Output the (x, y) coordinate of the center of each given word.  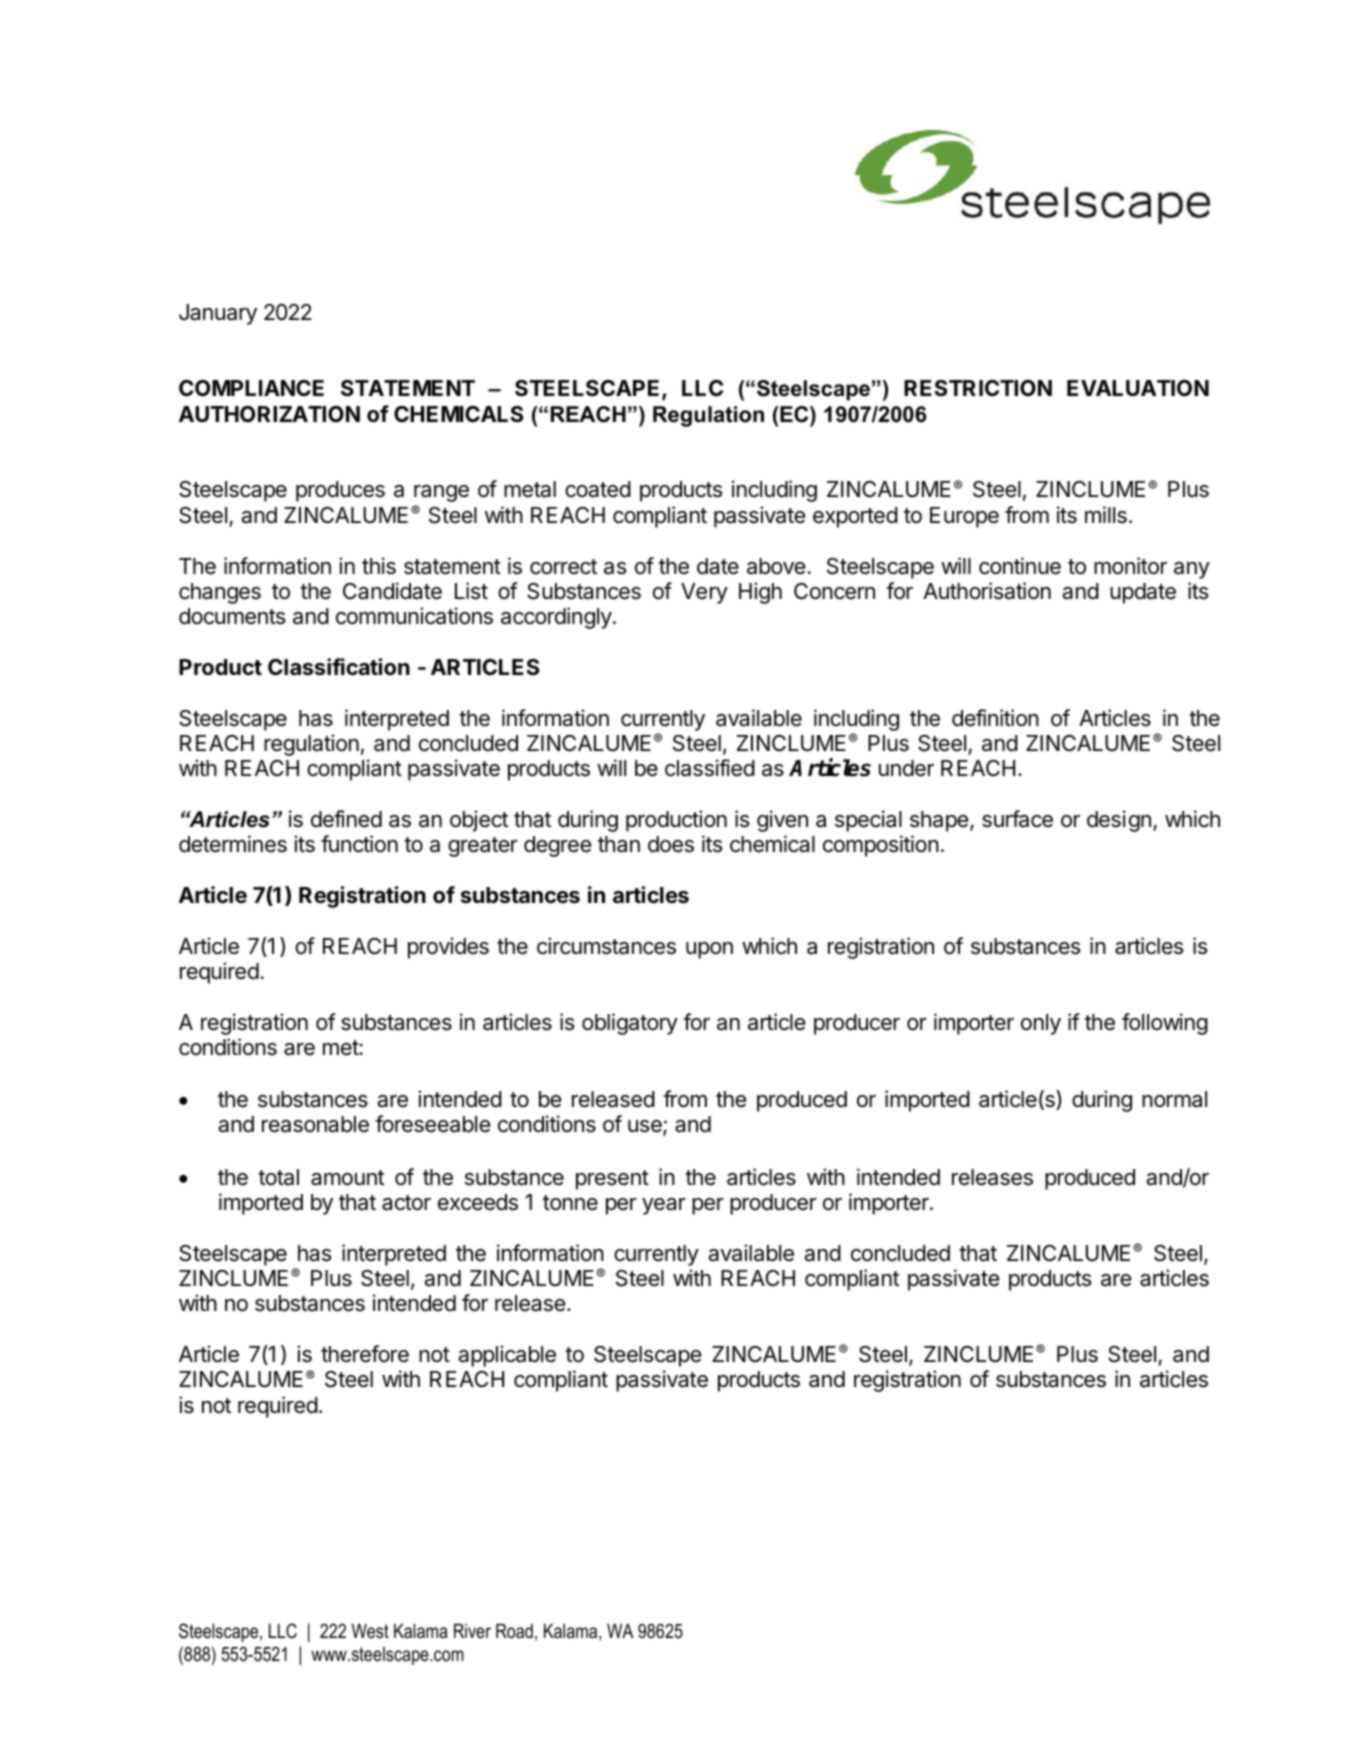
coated (598, 489)
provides (448, 948)
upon (709, 950)
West (370, 1631)
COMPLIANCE (251, 388)
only (1041, 1024)
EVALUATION (1138, 388)
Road (514, 1631)
